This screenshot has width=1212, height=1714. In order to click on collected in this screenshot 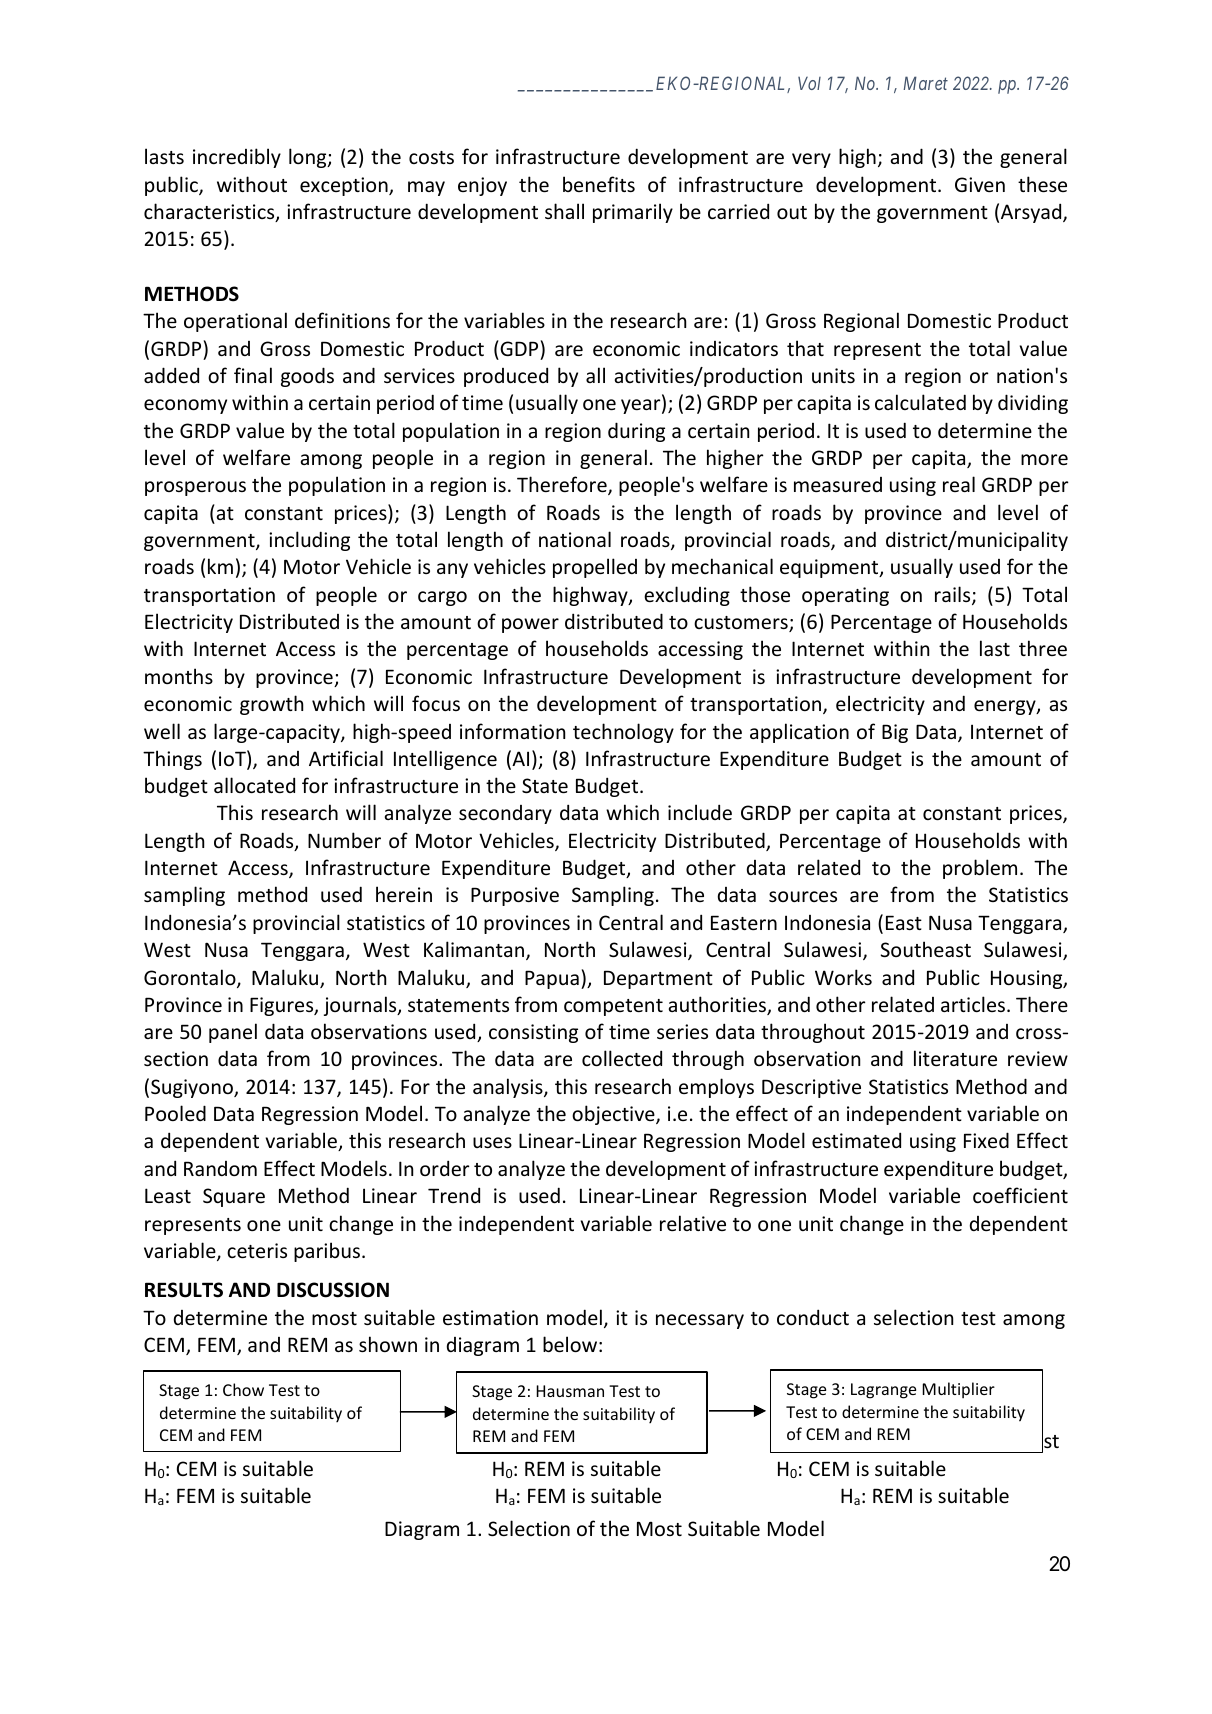, I will do `click(622, 1058)`.
